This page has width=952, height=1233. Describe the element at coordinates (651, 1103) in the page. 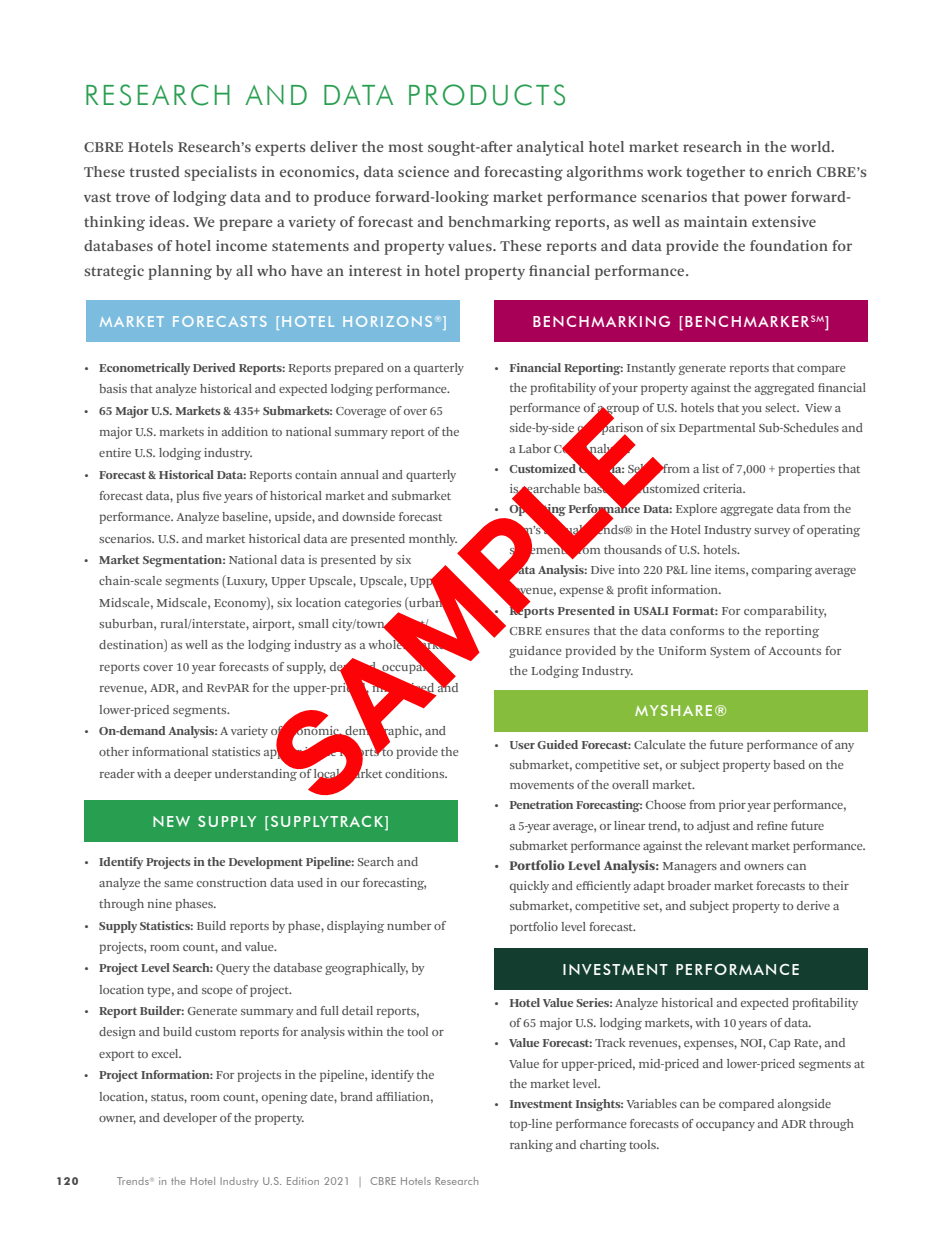

I see `Variables` at that location.
